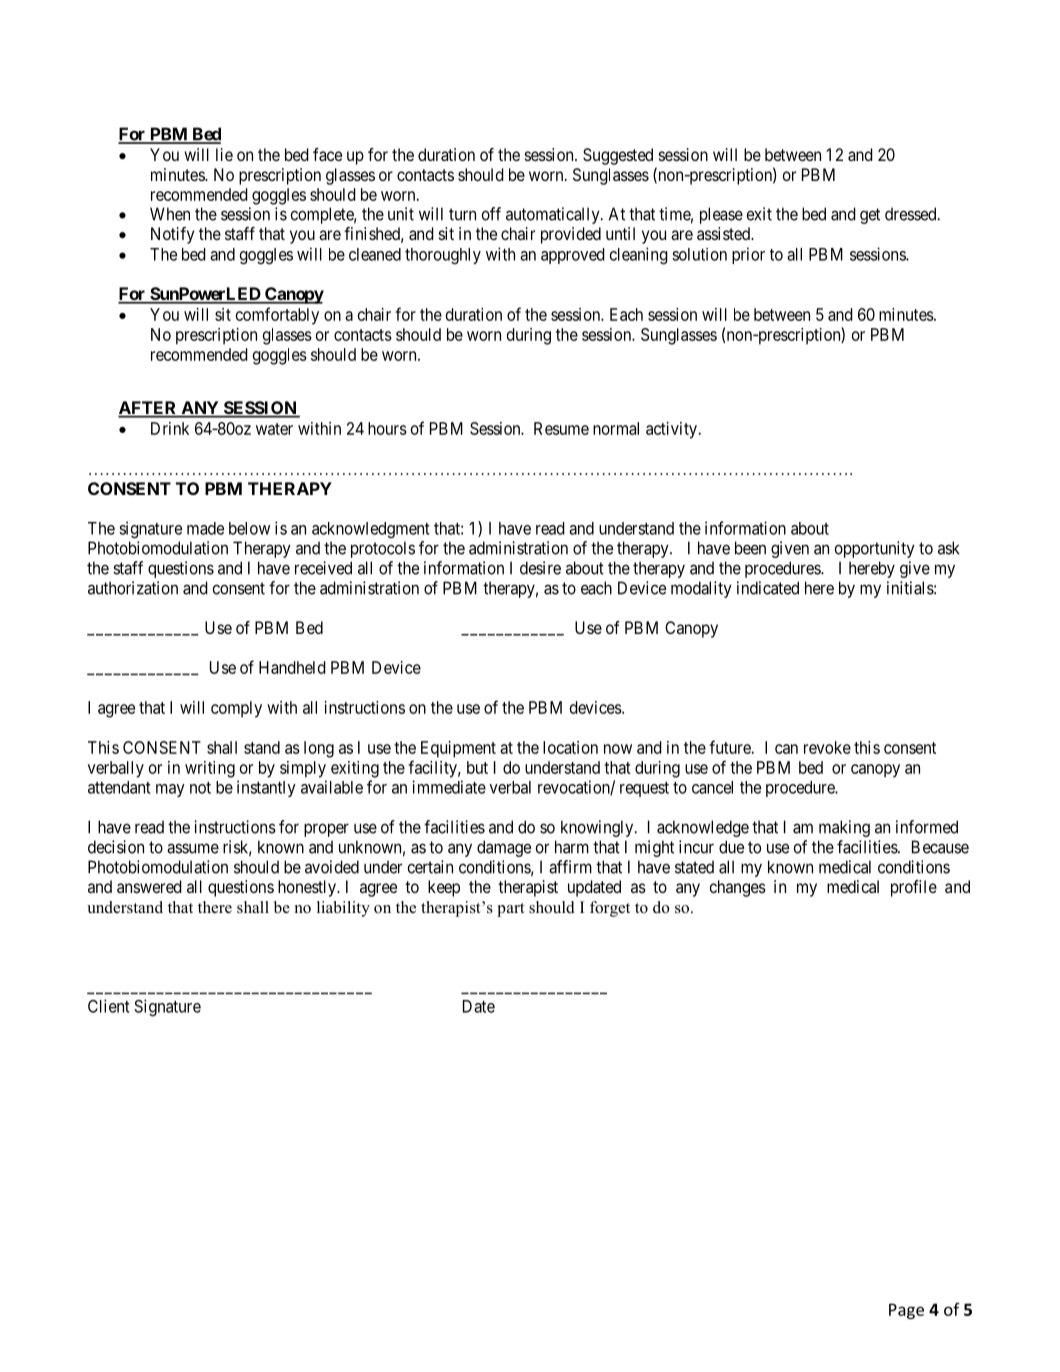  I want to click on liability, so click(343, 909).
